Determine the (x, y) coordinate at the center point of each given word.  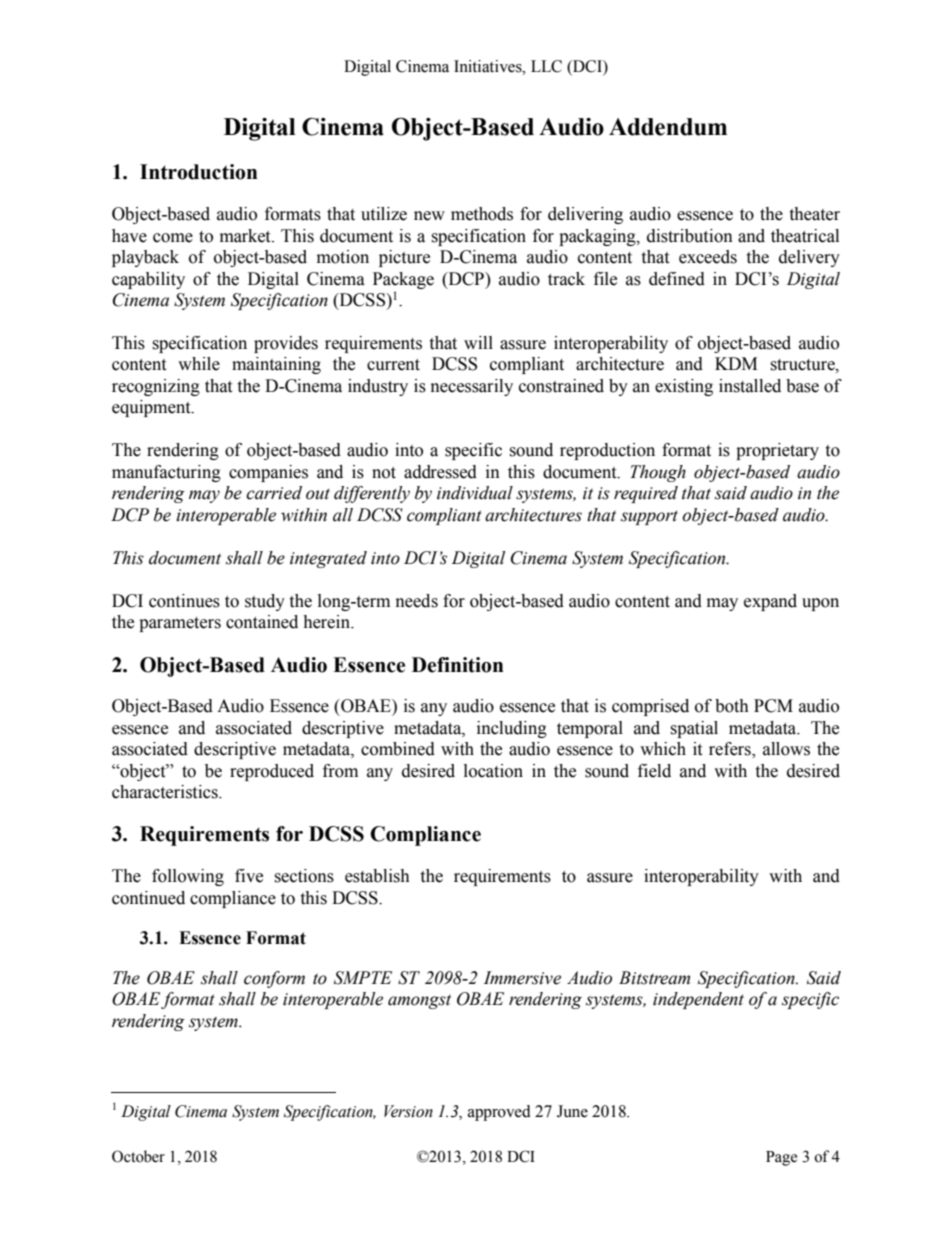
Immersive (522, 978)
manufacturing (166, 473)
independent (698, 1000)
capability (148, 280)
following (188, 877)
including (512, 729)
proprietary (777, 451)
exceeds (708, 257)
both (732, 706)
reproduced (272, 772)
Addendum (668, 127)
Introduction (199, 172)
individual (475, 493)
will (478, 342)
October (138, 1156)
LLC (546, 66)
